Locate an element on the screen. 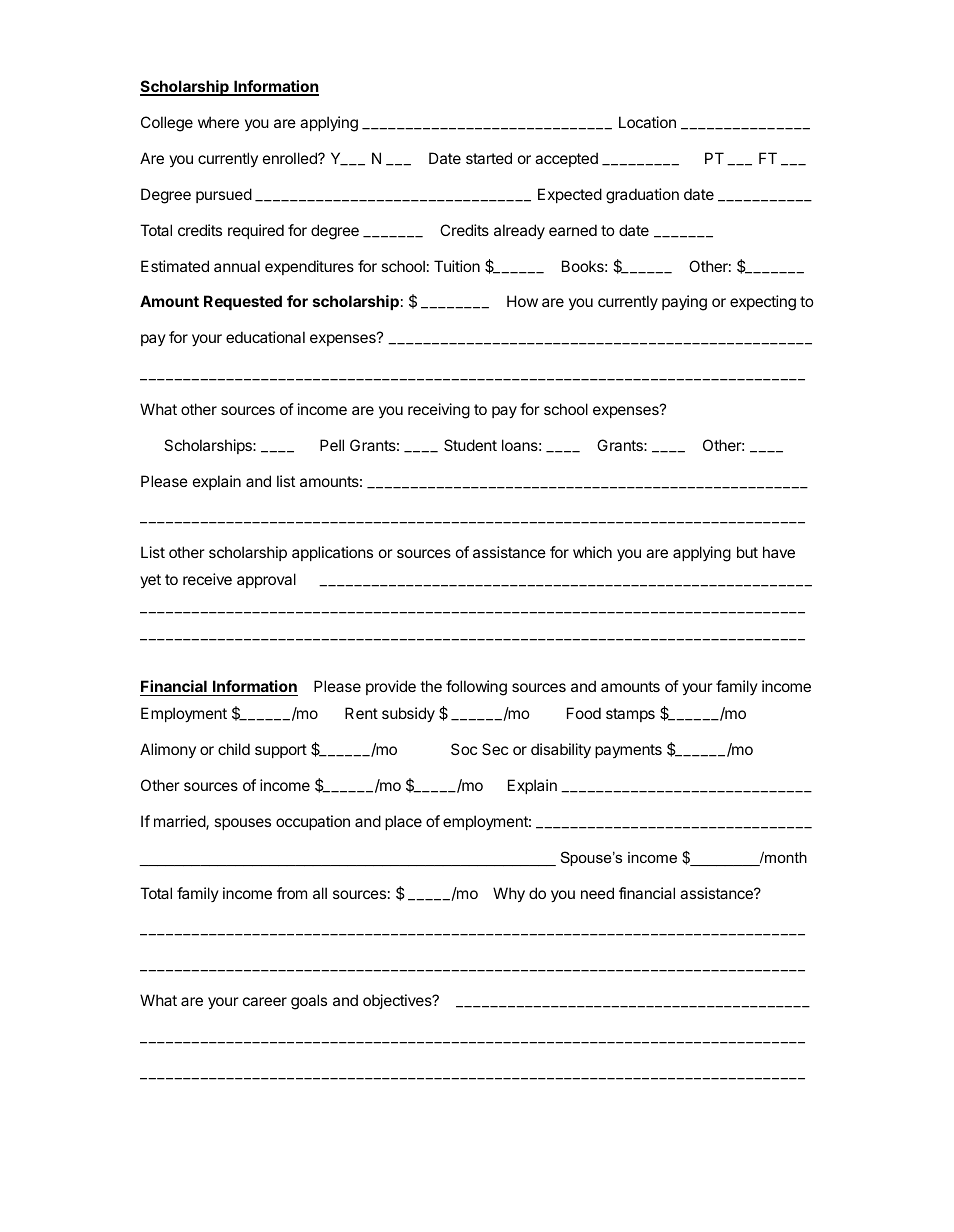 The height and width of the screenshot is (1232, 954). Location is located at coordinates (647, 122).
